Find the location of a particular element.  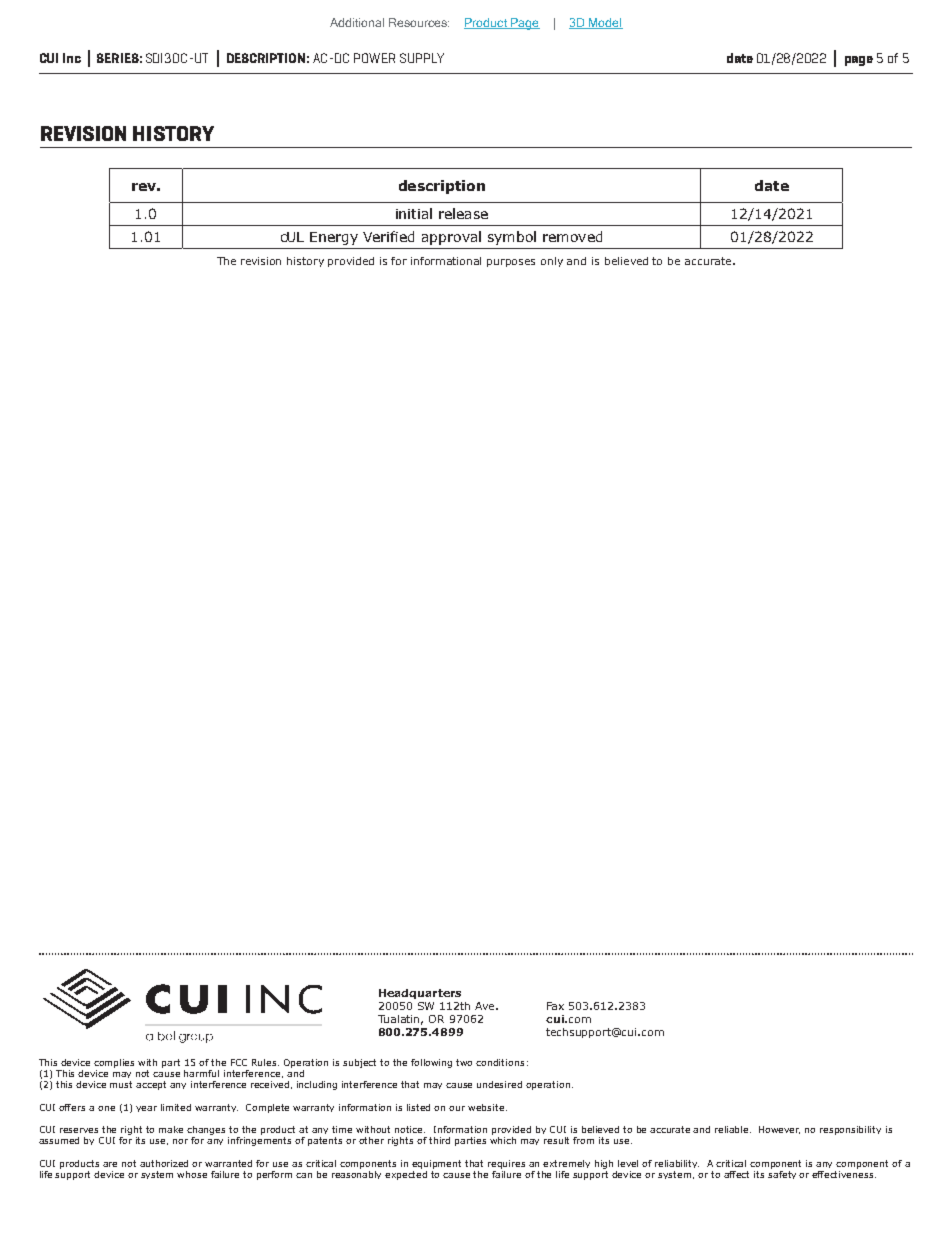

Headquarters is located at coordinates (420, 994).
